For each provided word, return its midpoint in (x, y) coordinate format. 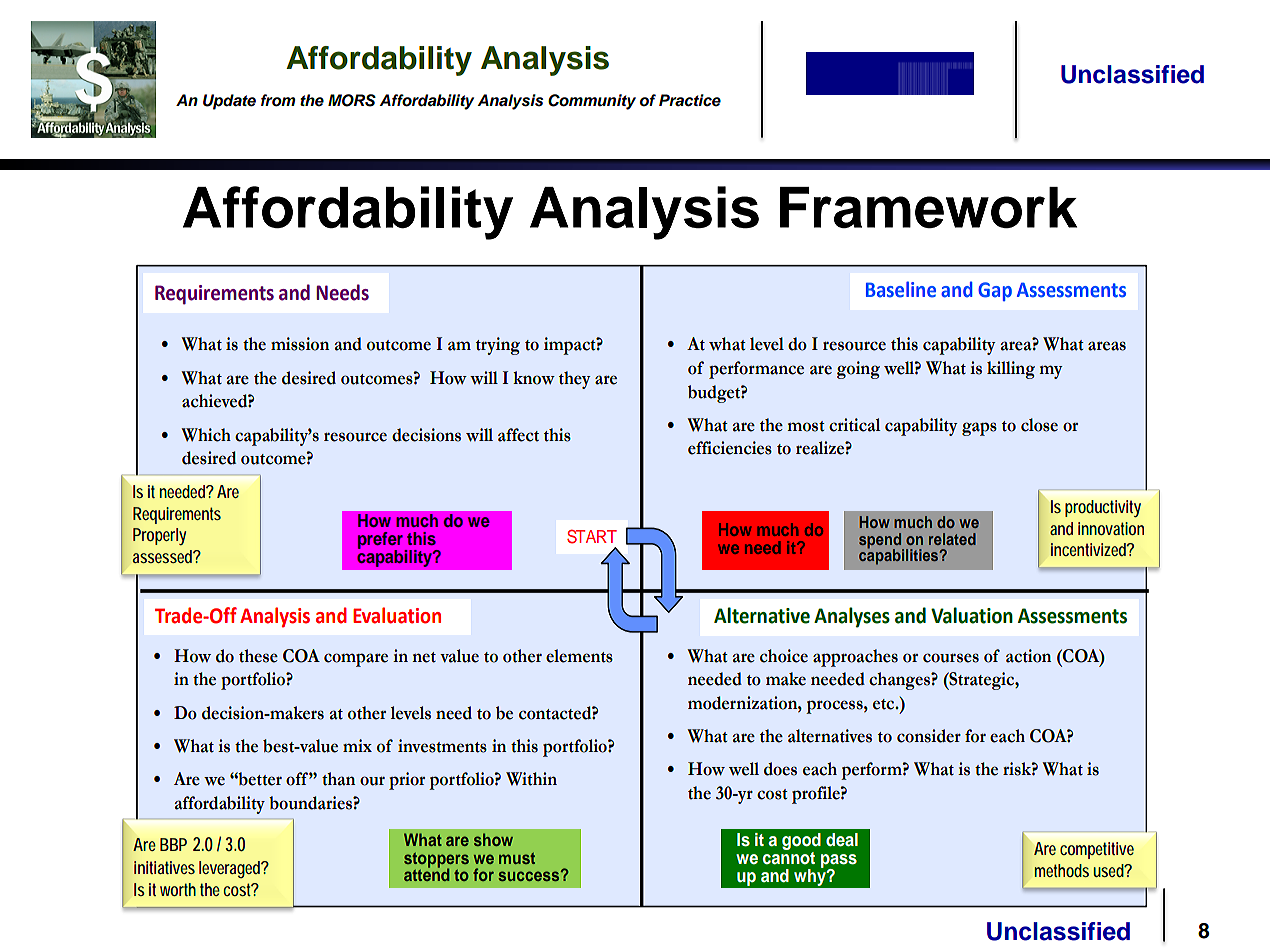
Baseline (901, 289)
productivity (1103, 509)
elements (579, 656)
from (278, 100)
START (592, 536)
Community (592, 102)
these (258, 656)
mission (300, 344)
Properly (159, 536)
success (530, 875)
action (1028, 656)
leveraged (231, 869)
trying (498, 346)
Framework (928, 208)
